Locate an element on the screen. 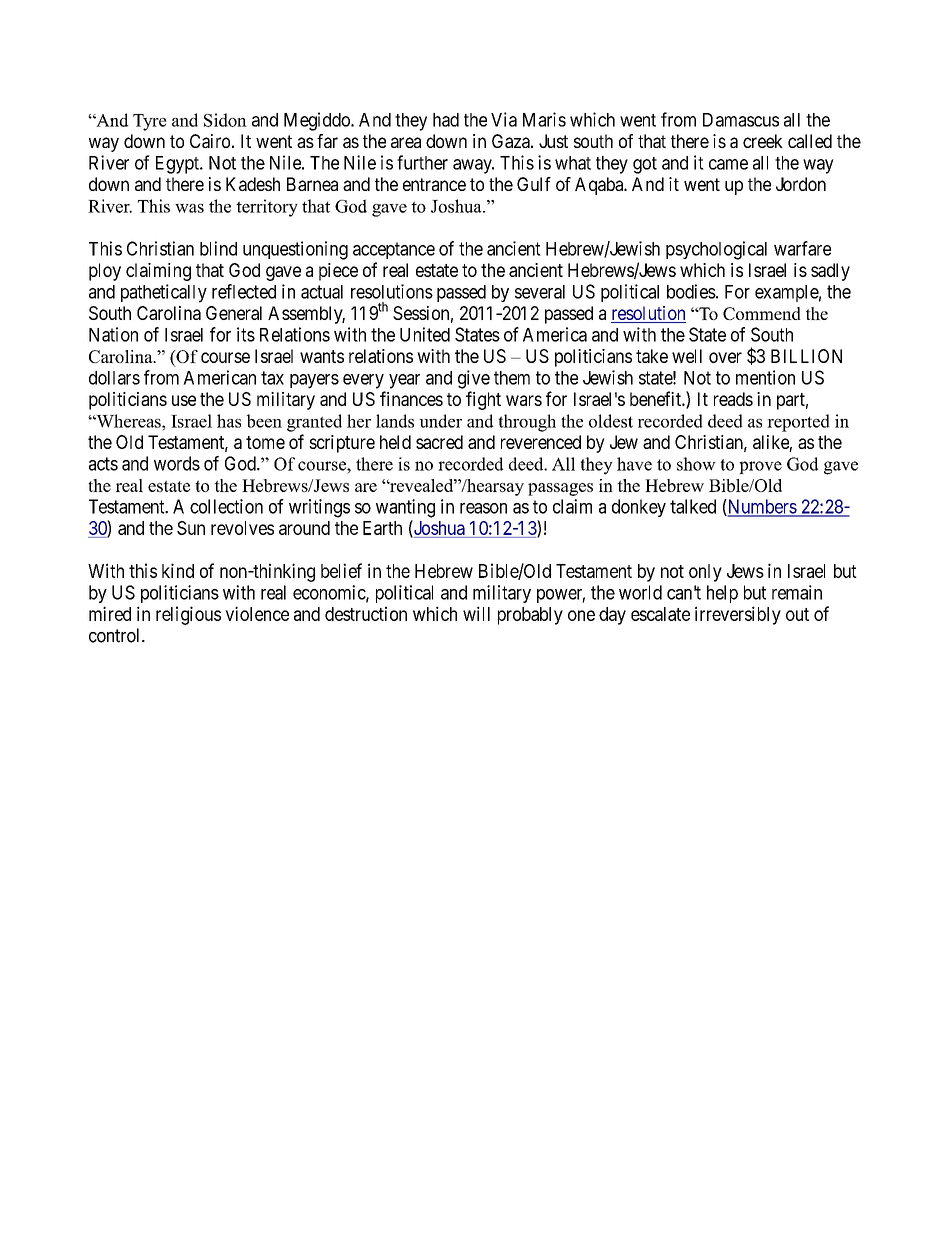  talked is located at coordinates (693, 506).
